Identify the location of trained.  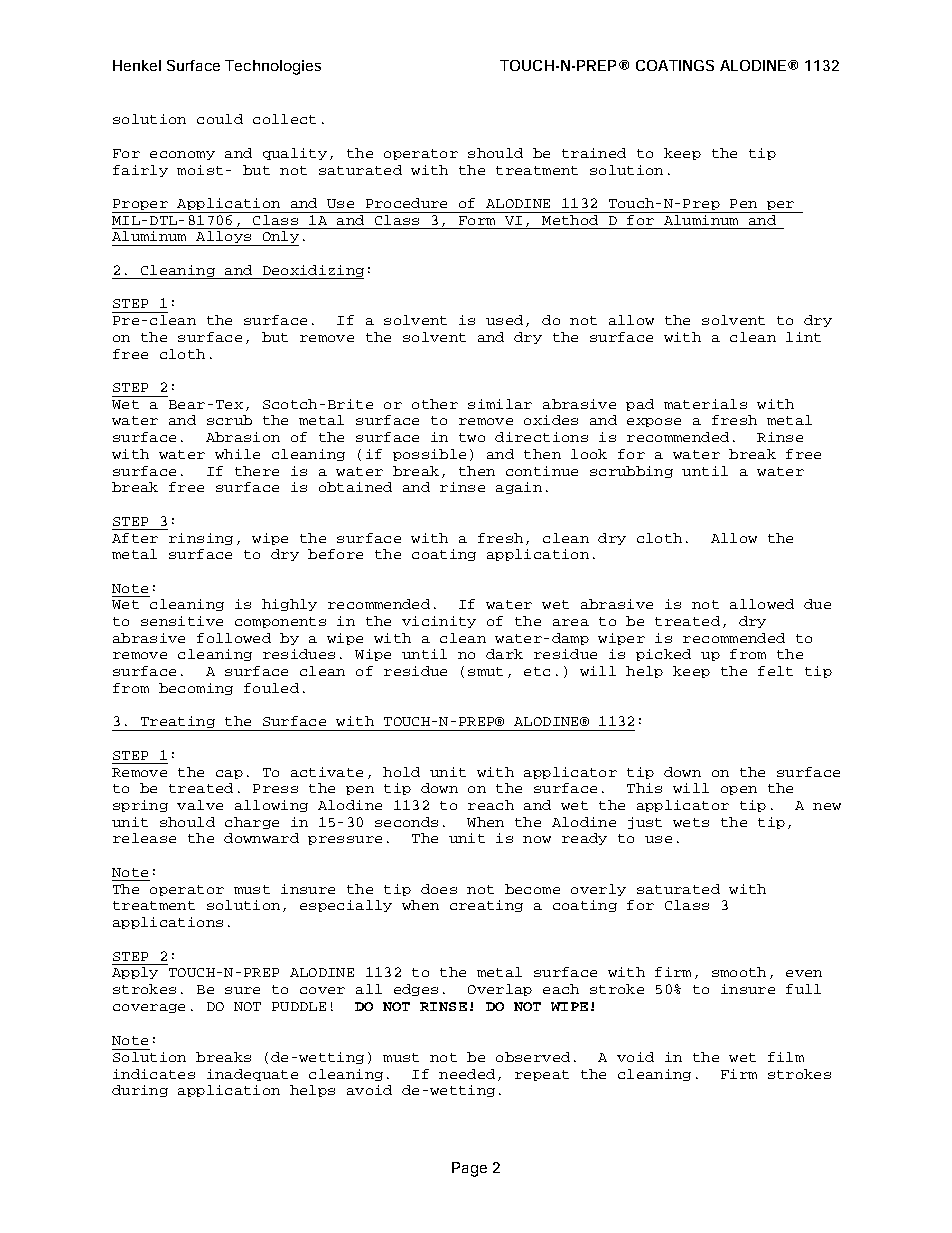
(594, 153).
